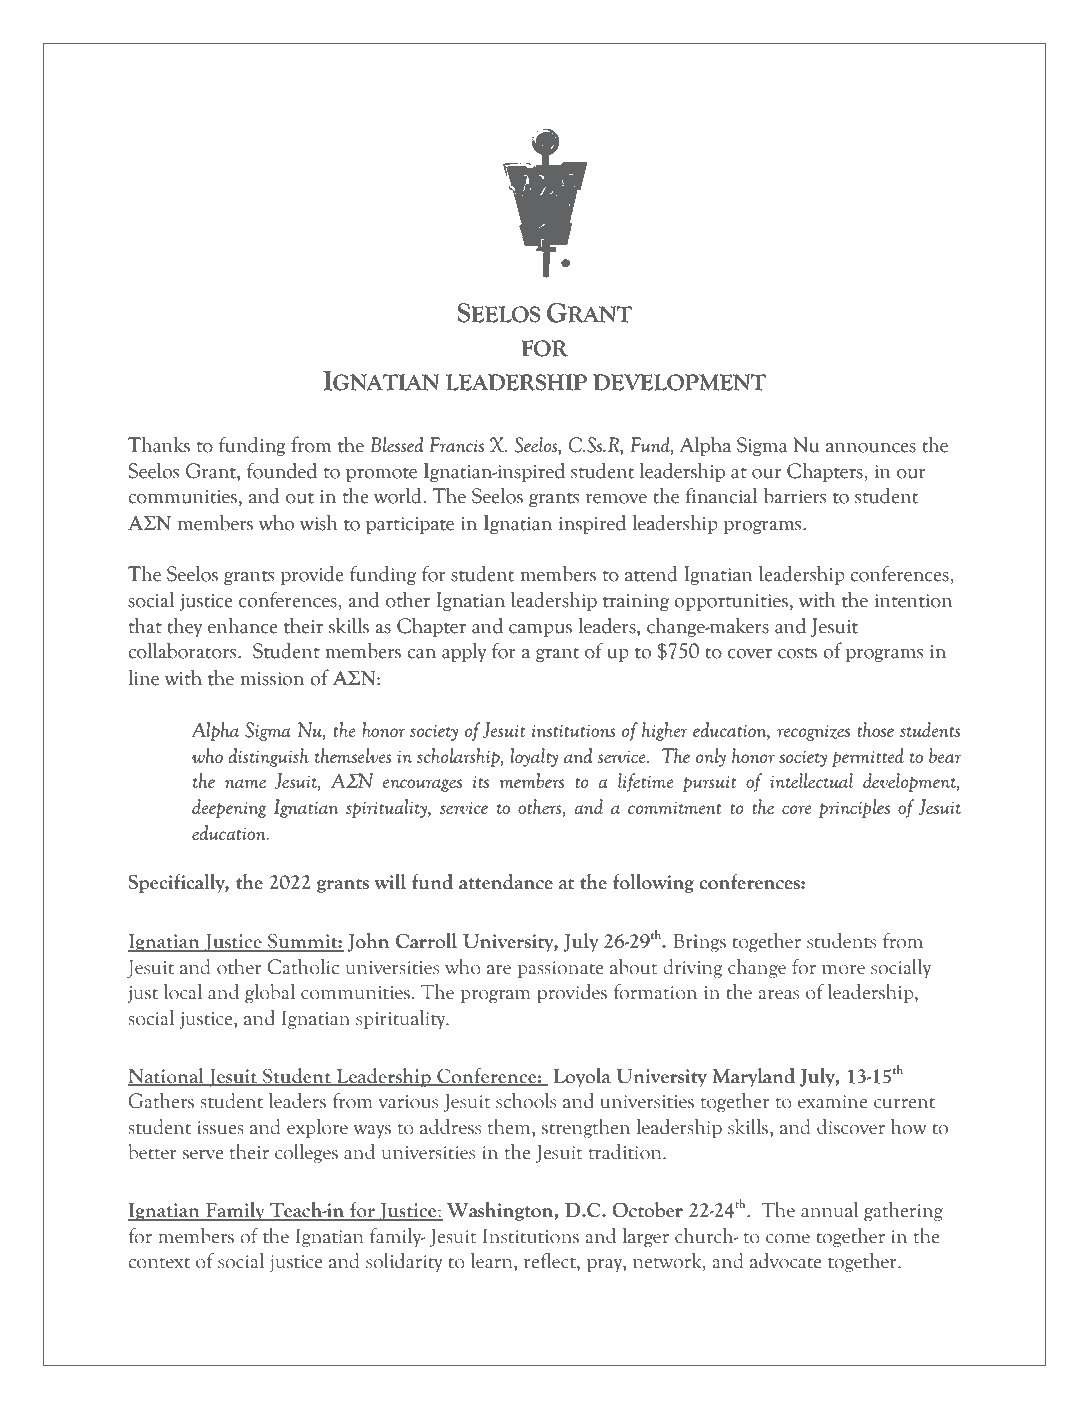  I want to click on remove, so click(616, 499).
